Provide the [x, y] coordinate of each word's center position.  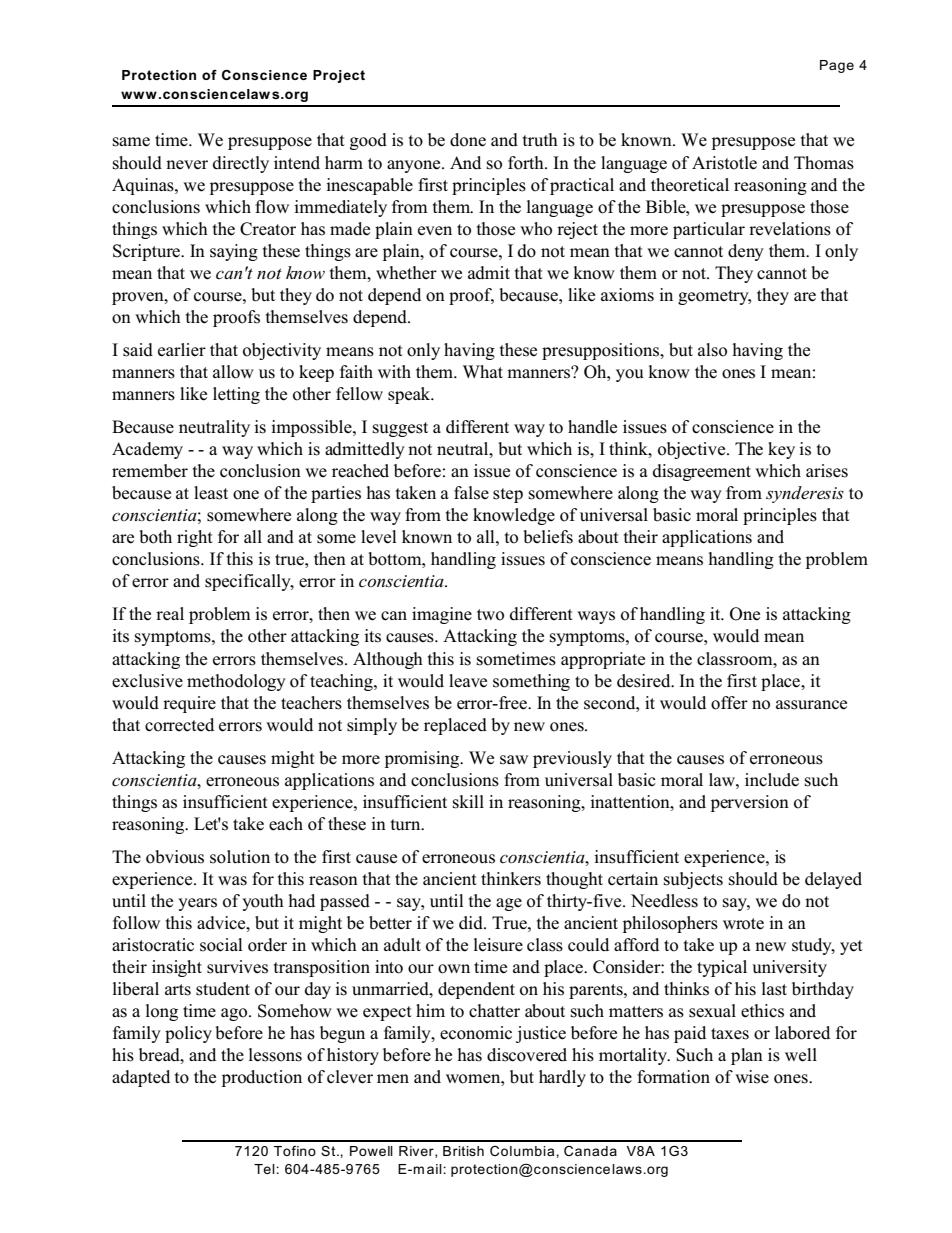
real [170, 613]
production [262, 1078]
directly [241, 164]
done [468, 140]
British [463, 1151]
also [712, 350]
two [490, 615]
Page [837, 66]
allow [233, 372]
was [232, 881]
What [483, 371]
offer [729, 703]
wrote [743, 924]
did [472, 923]
